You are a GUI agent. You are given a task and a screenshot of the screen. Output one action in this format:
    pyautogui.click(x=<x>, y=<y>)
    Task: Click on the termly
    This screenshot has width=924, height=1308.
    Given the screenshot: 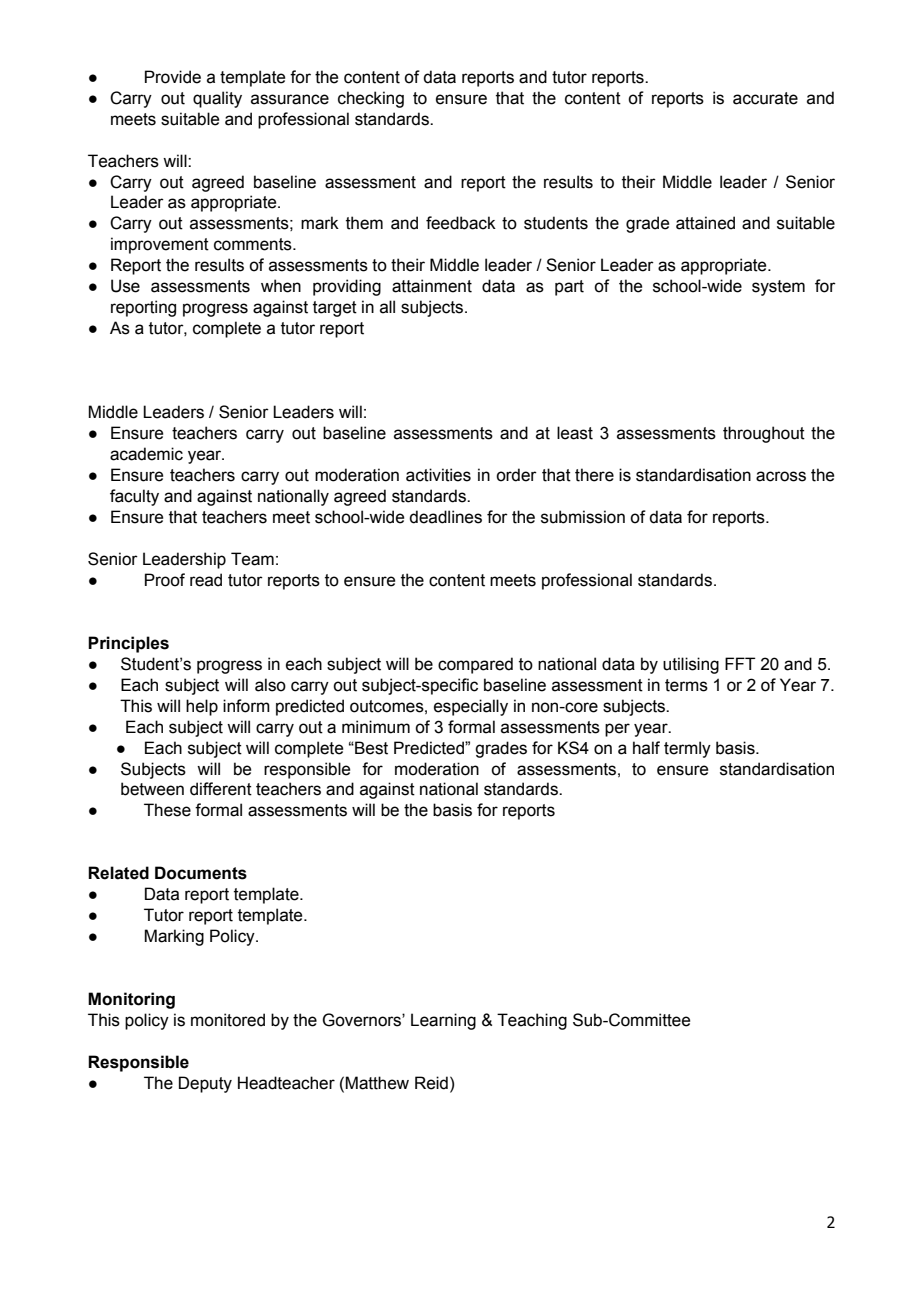 What is the action you would take?
    pyautogui.click(x=687, y=749)
